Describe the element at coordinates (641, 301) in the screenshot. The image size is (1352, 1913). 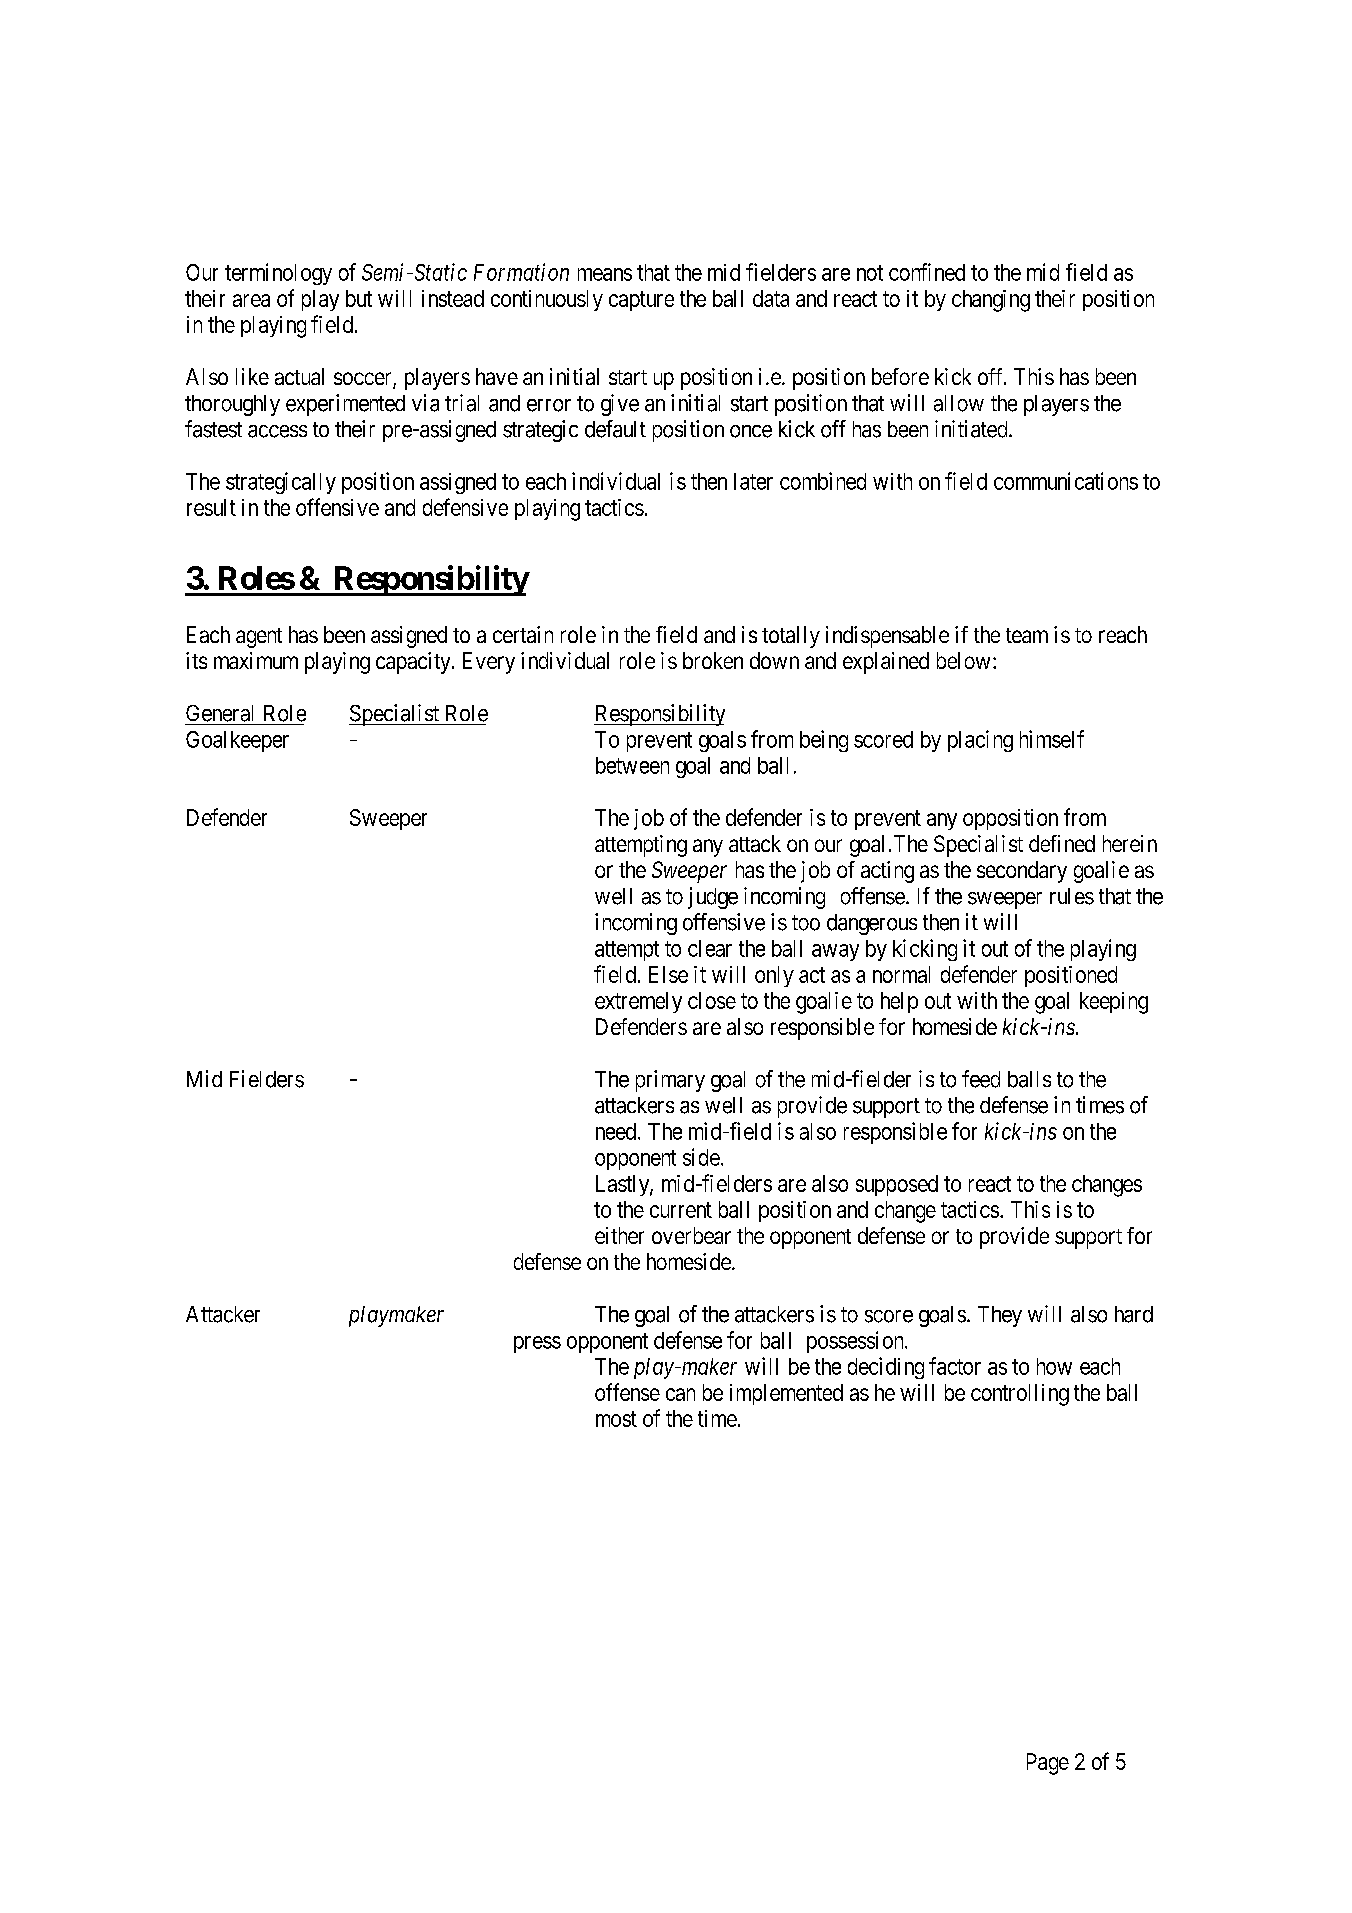
I see `capture` at that location.
